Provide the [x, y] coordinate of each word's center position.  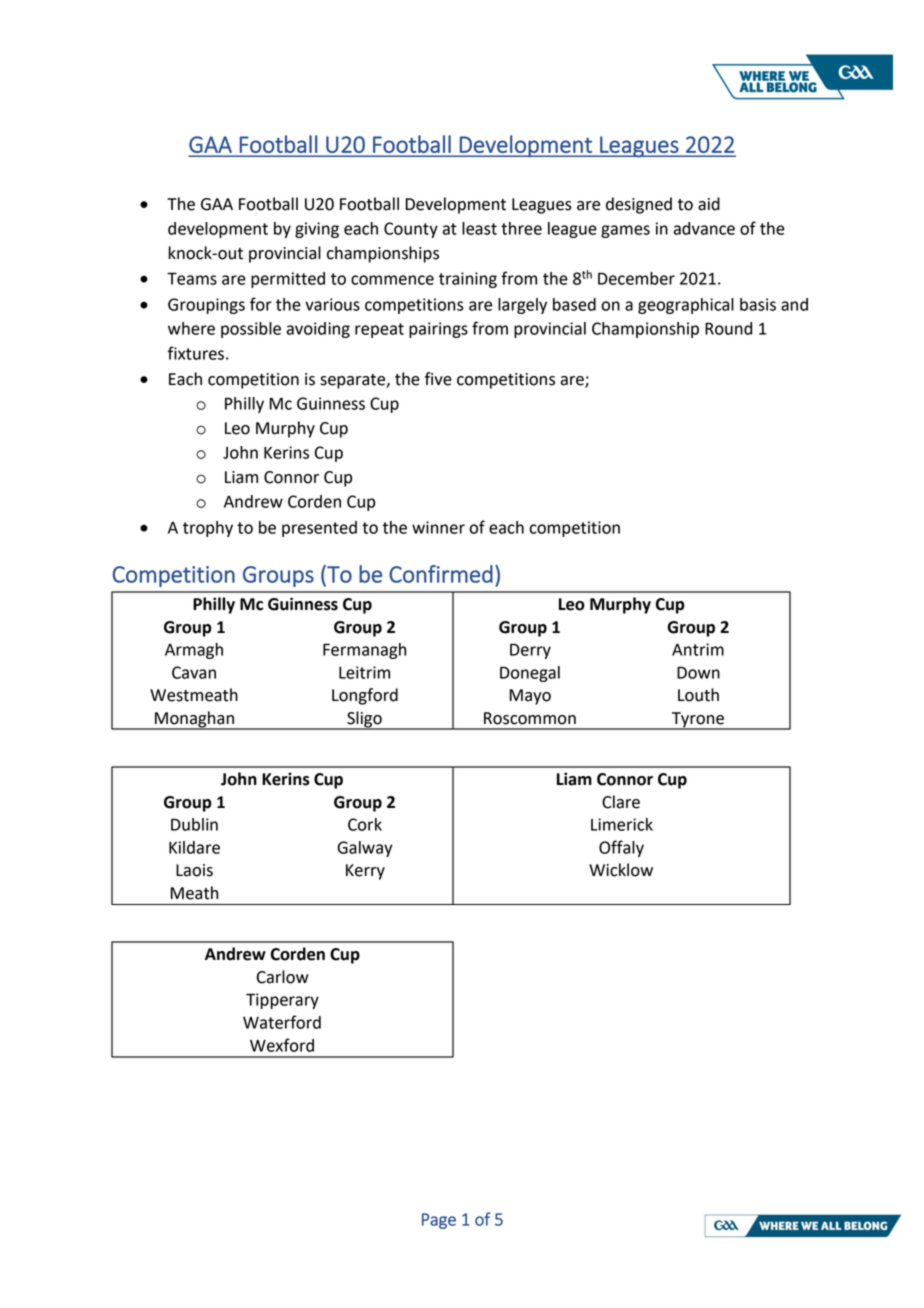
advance [704, 228]
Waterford [282, 1022]
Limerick [622, 824]
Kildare [194, 847]
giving [317, 230]
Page [439, 1221]
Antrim [698, 649]
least [479, 228]
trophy [208, 529]
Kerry [365, 872]
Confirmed [441, 574]
